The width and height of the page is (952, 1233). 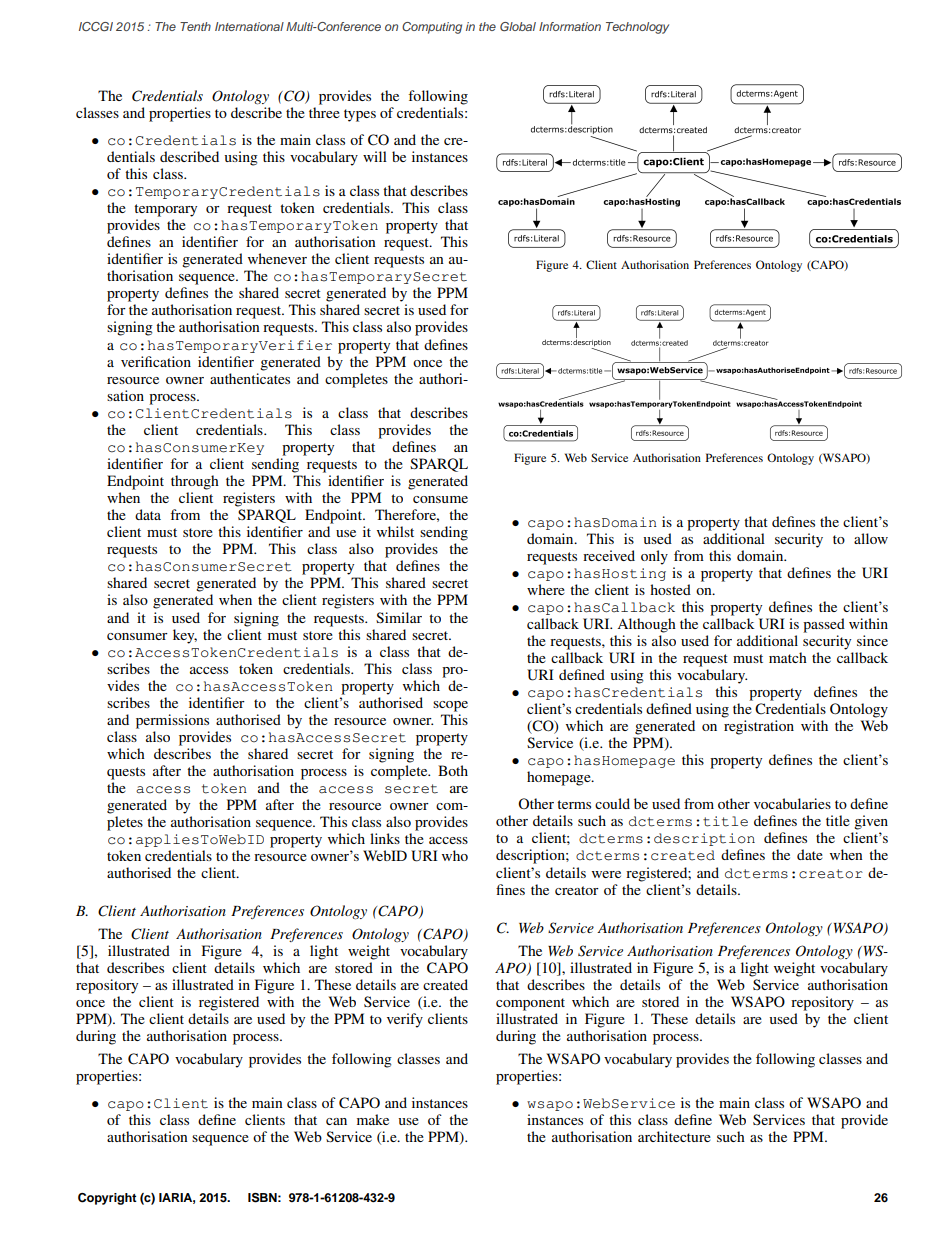 I want to click on Information, so click(x=570, y=26).
